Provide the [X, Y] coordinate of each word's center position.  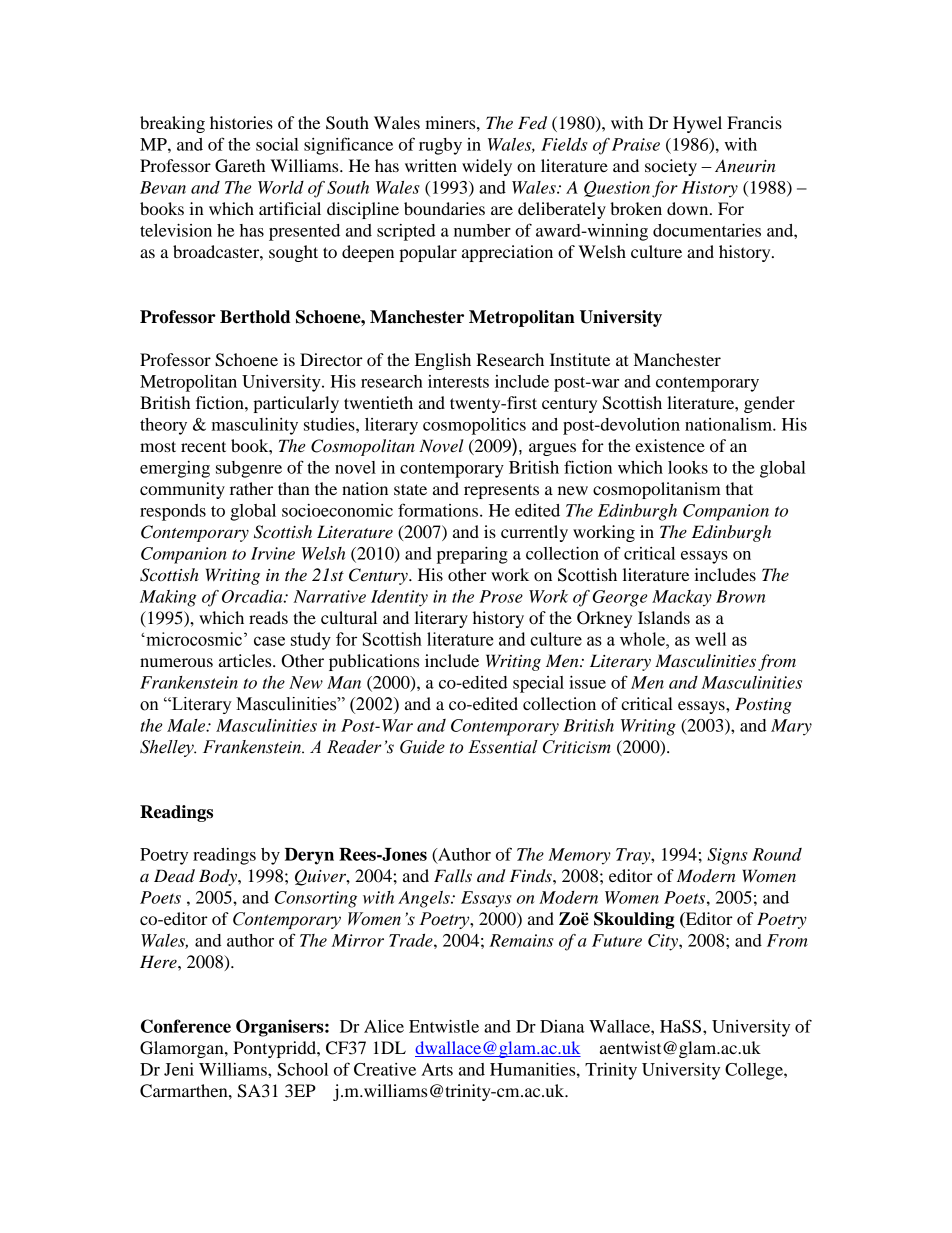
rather [251, 488]
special [538, 684]
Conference [186, 1026]
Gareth [240, 166]
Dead [174, 876]
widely [487, 167]
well [710, 639]
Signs [727, 856]
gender [769, 404]
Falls [453, 875]
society [671, 167]
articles [246, 660]
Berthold [255, 317]
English [443, 361]
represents [501, 492]
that [739, 488]
